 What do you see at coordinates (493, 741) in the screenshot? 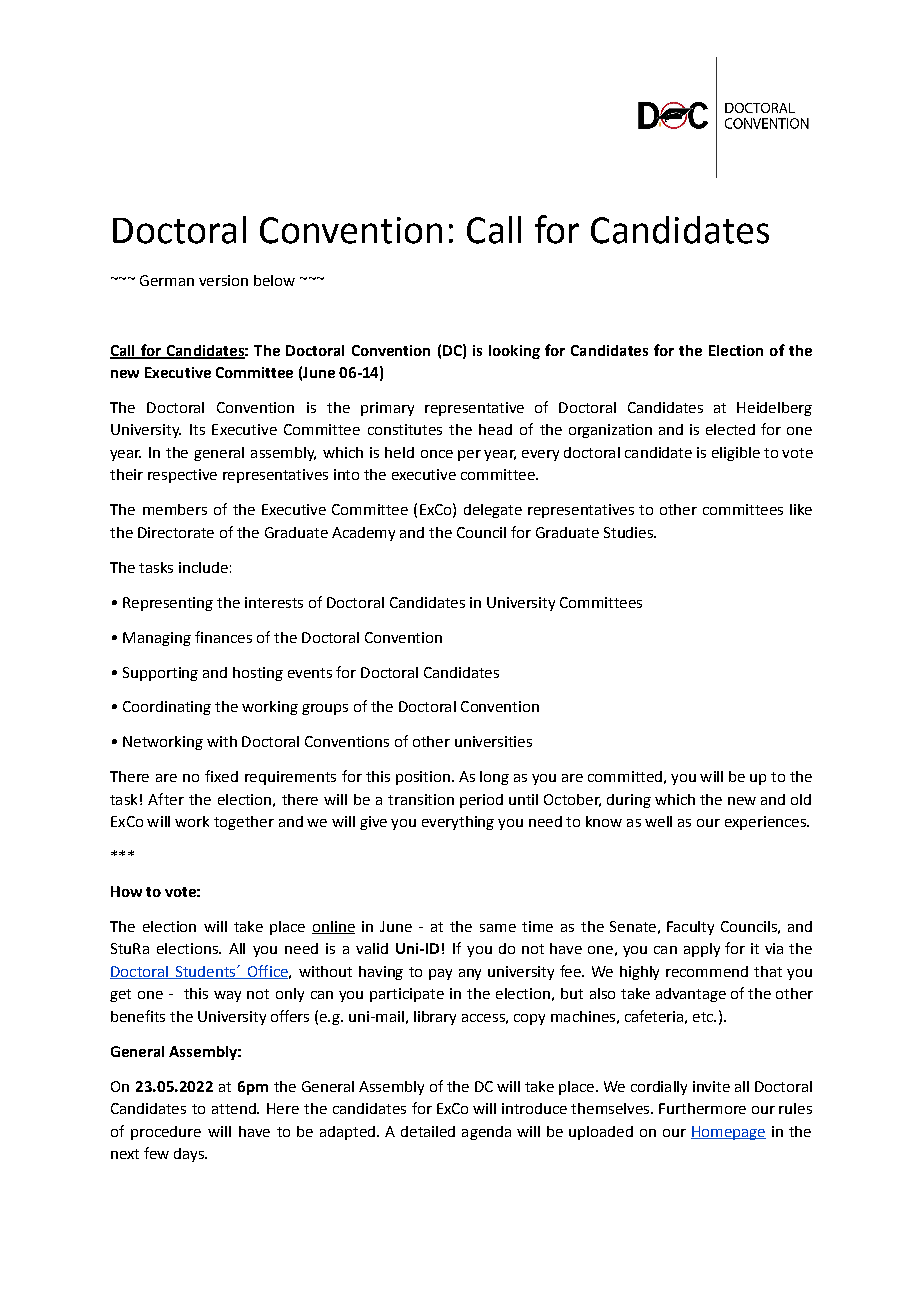
I see `universities` at bounding box center [493, 741].
